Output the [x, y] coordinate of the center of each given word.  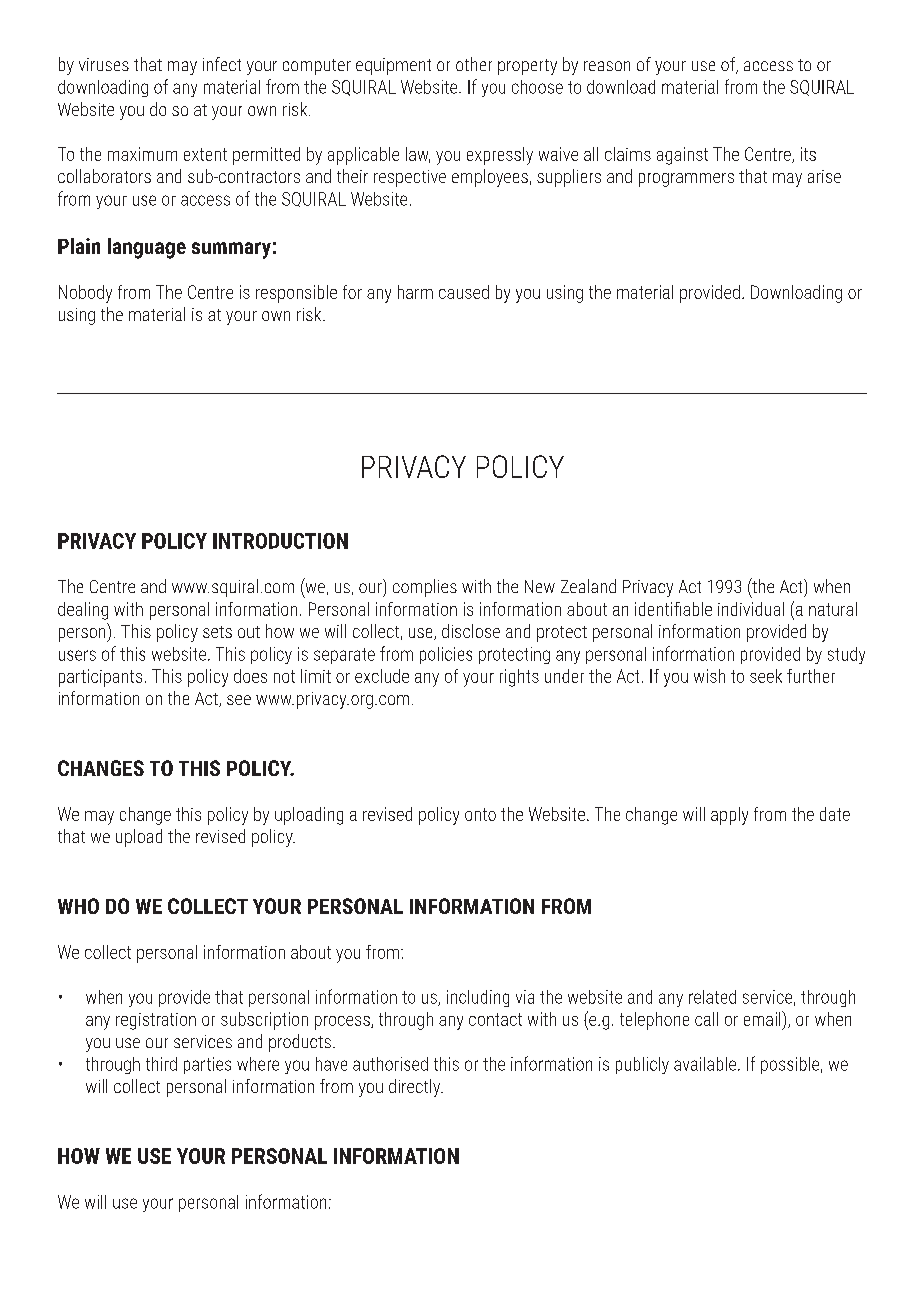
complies [425, 588]
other [474, 64]
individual [751, 609]
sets [217, 632]
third [161, 1064]
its [808, 154]
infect [222, 64]
